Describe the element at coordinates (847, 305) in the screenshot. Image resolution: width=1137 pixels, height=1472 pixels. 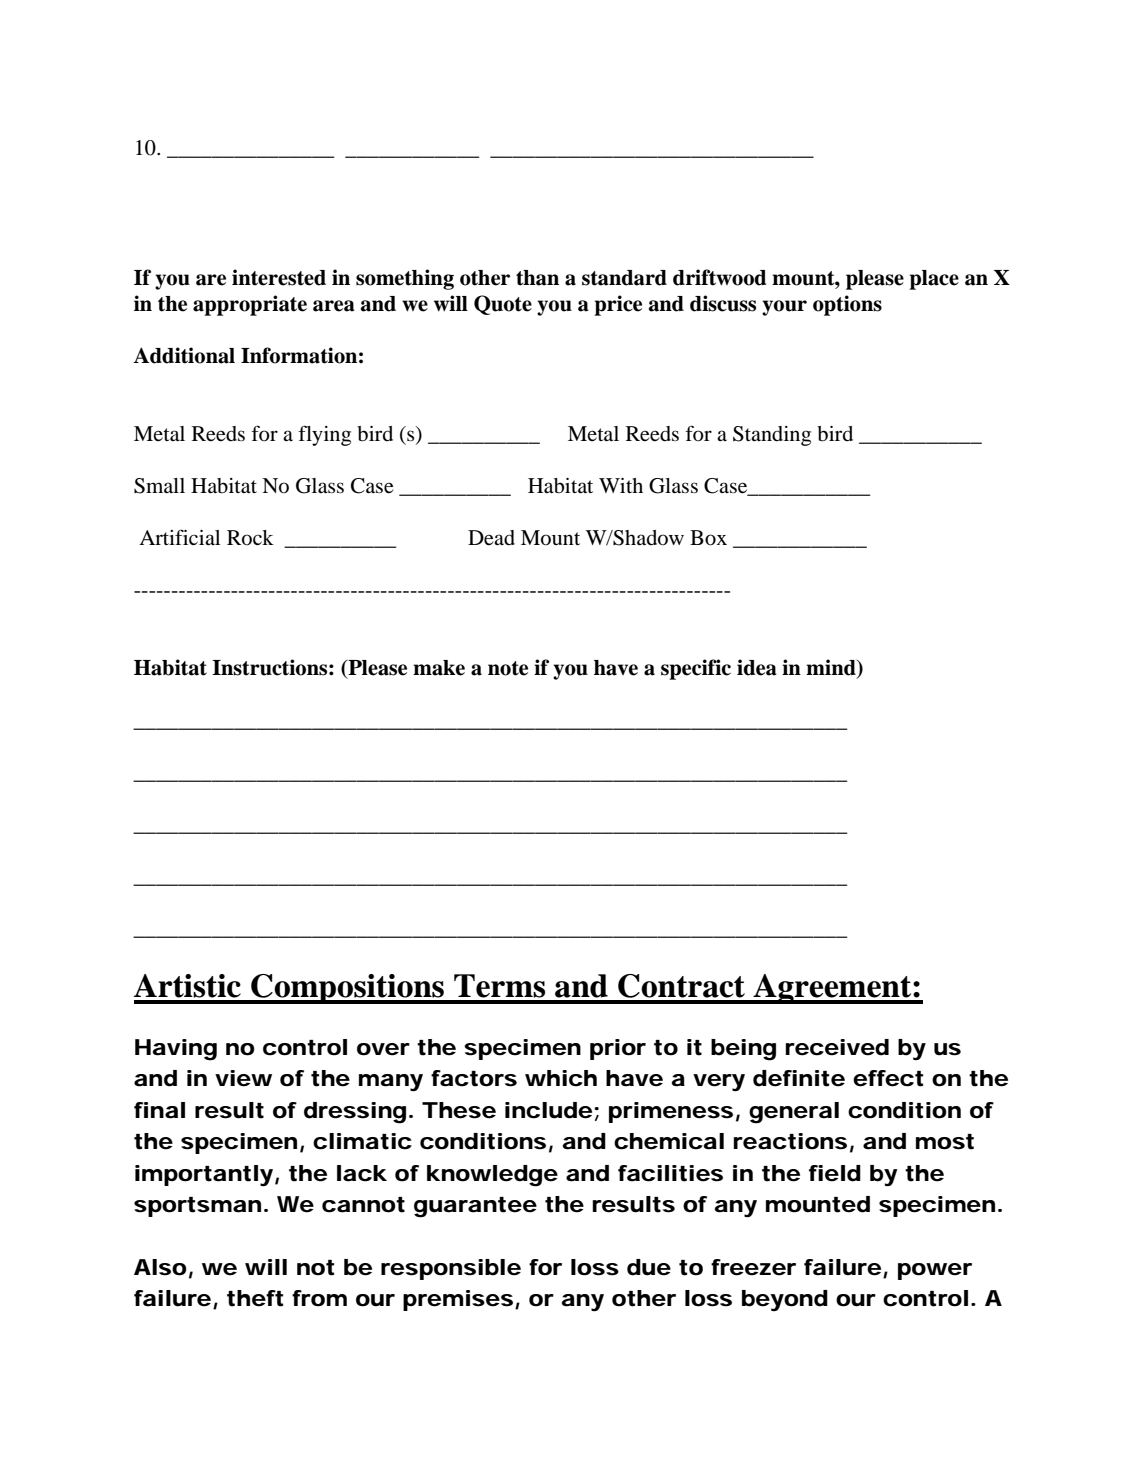
I see `options` at that location.
